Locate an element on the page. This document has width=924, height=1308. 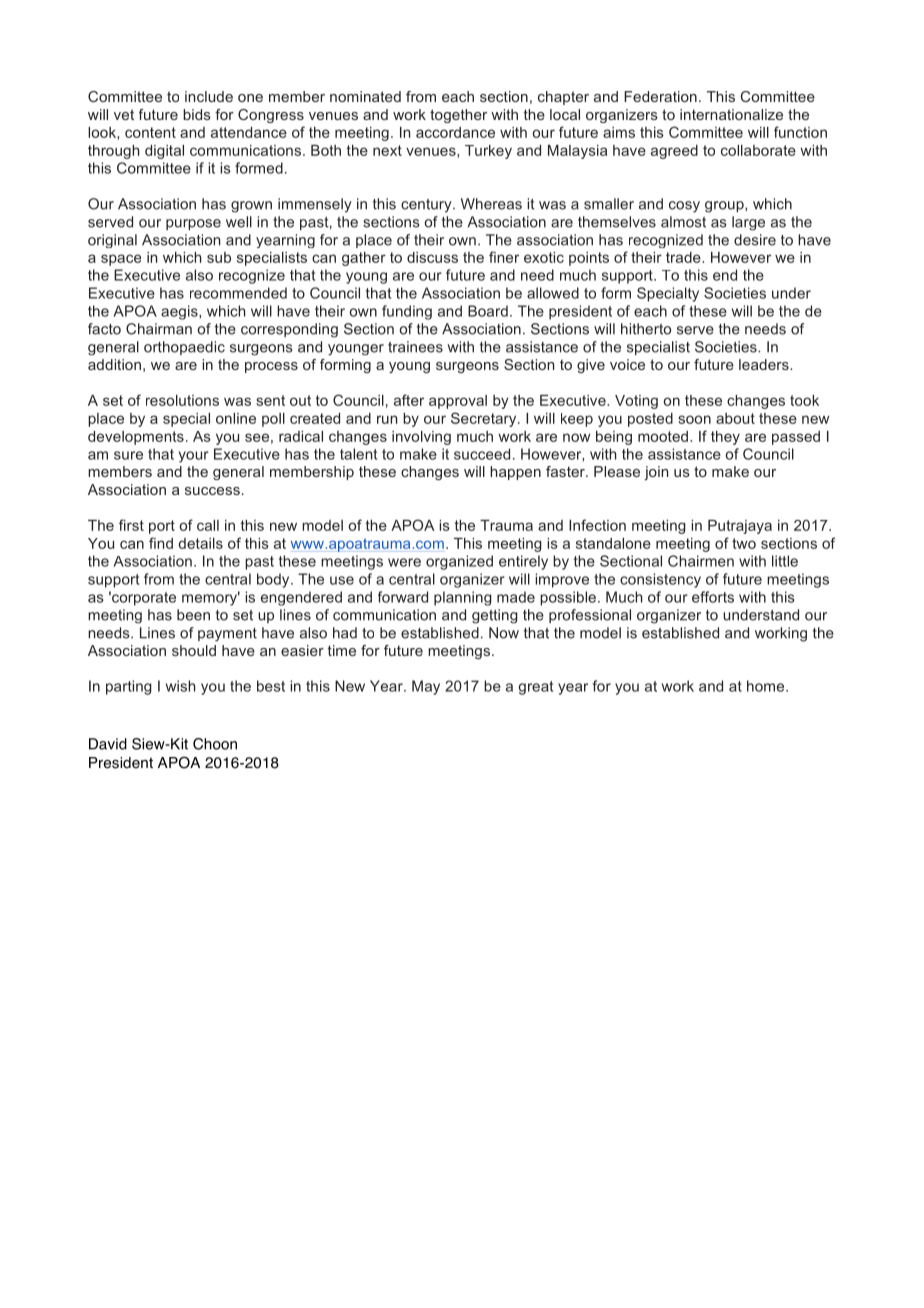
Board is located at coordinates (488, 311).
